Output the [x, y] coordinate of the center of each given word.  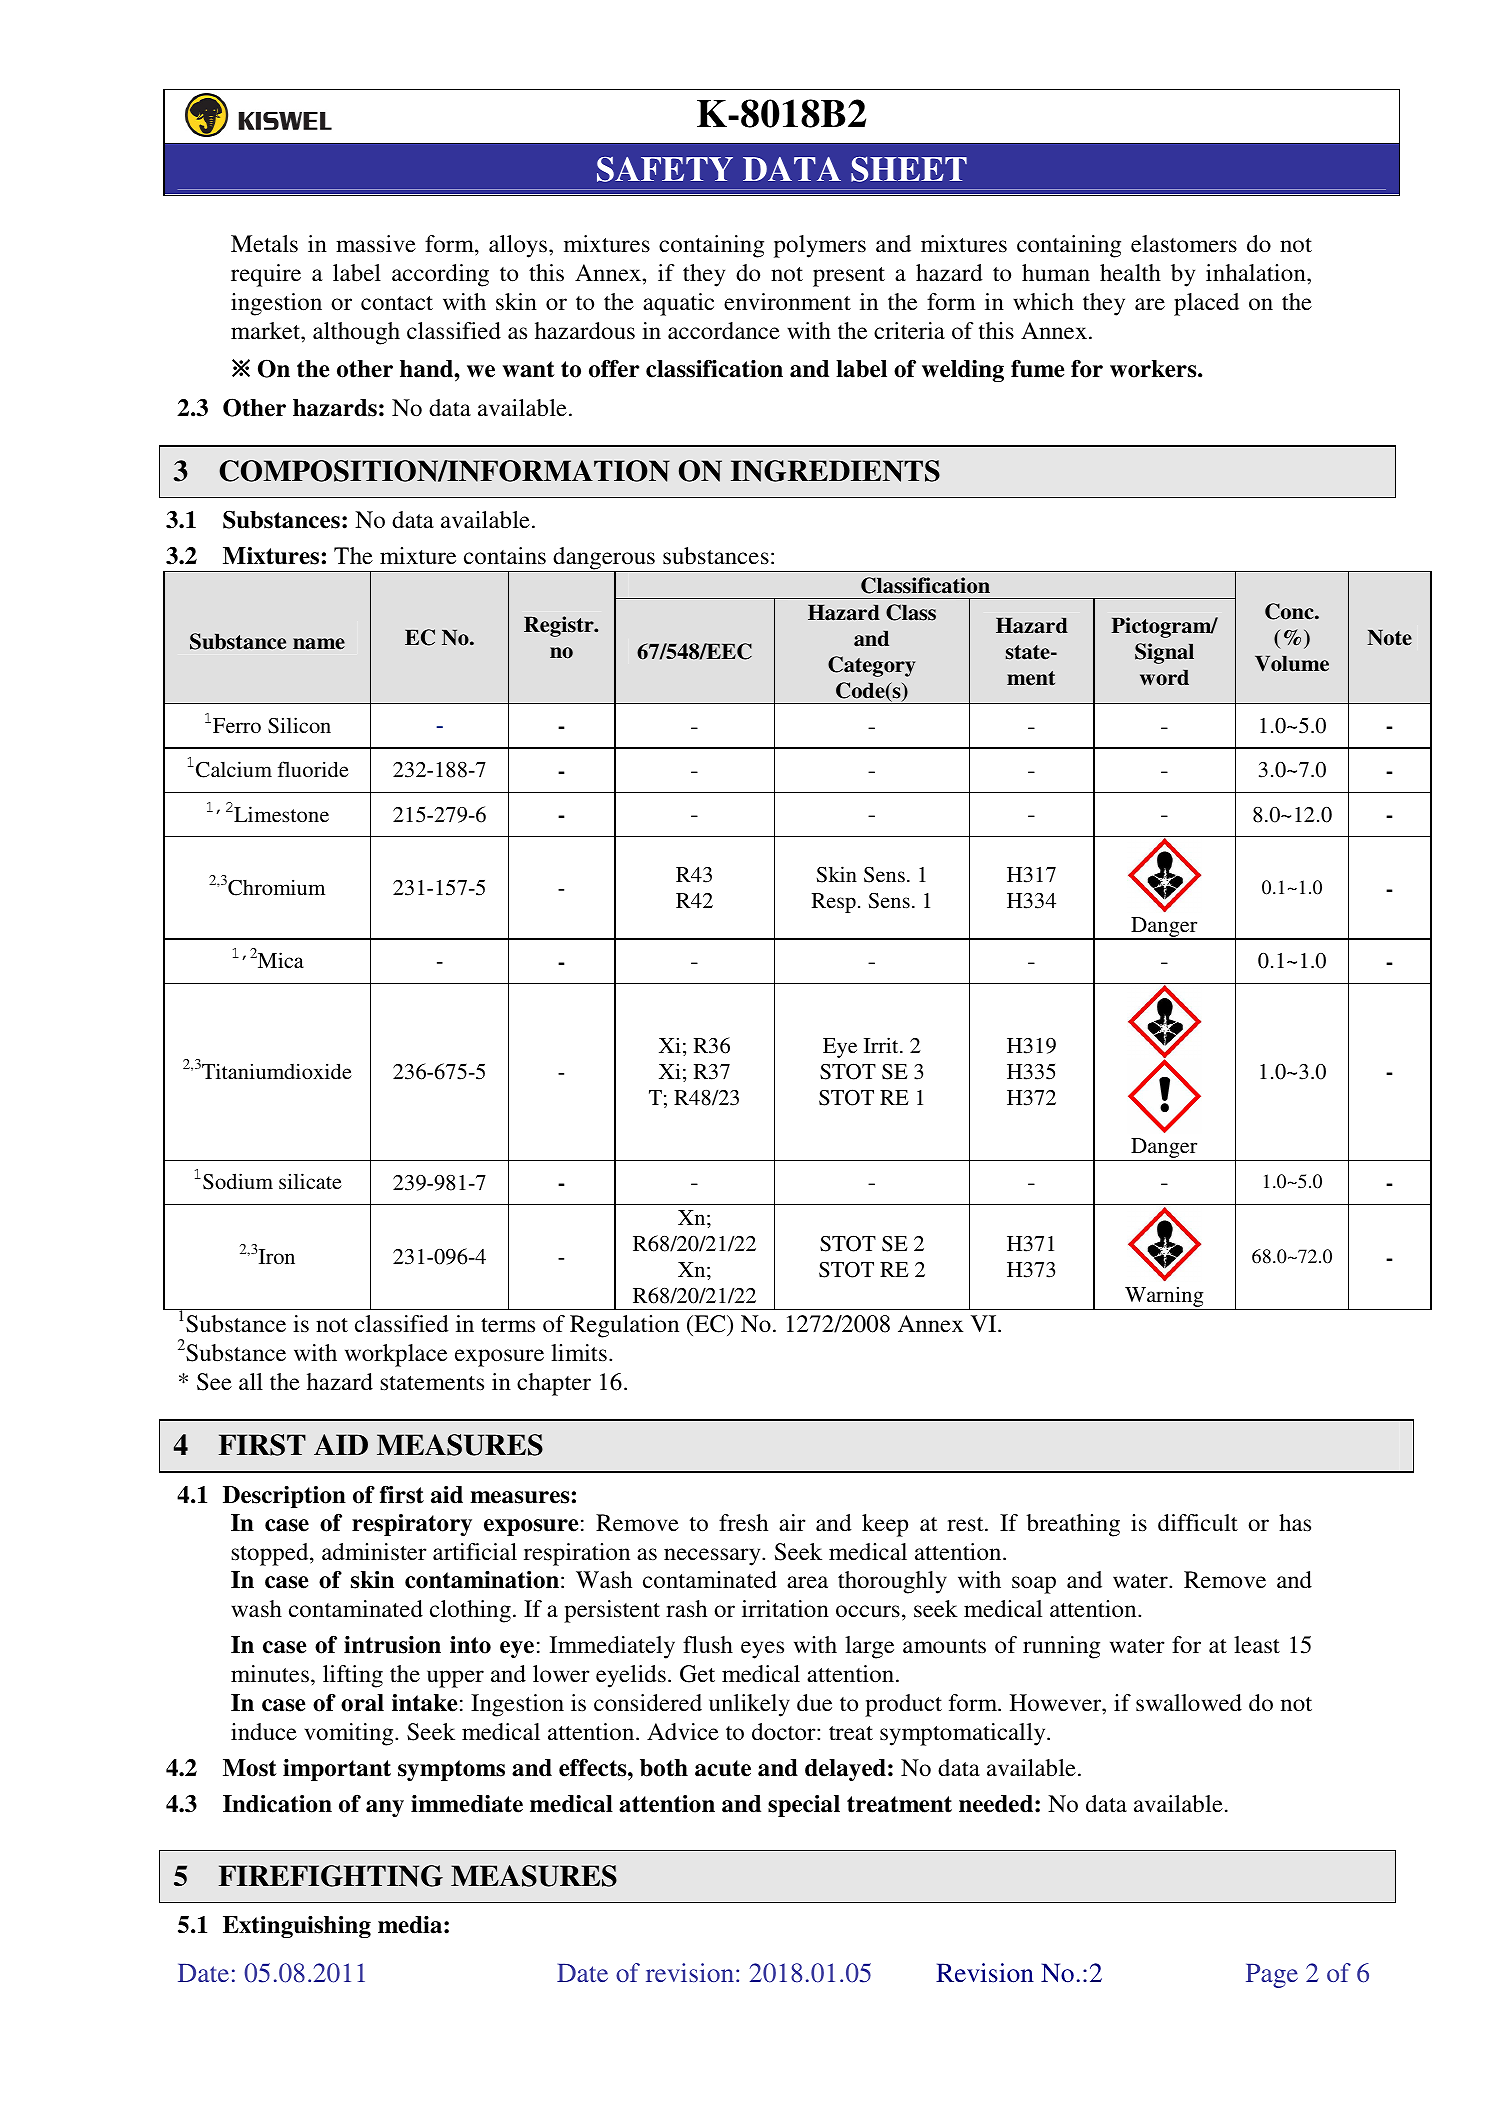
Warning [1164, 1296]
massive [376, 244]
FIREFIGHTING [331, 1876]
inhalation [1257, 272]
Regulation [624, 1326]
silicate [310, 1181]
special [804, 1806]
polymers [820, 246]
